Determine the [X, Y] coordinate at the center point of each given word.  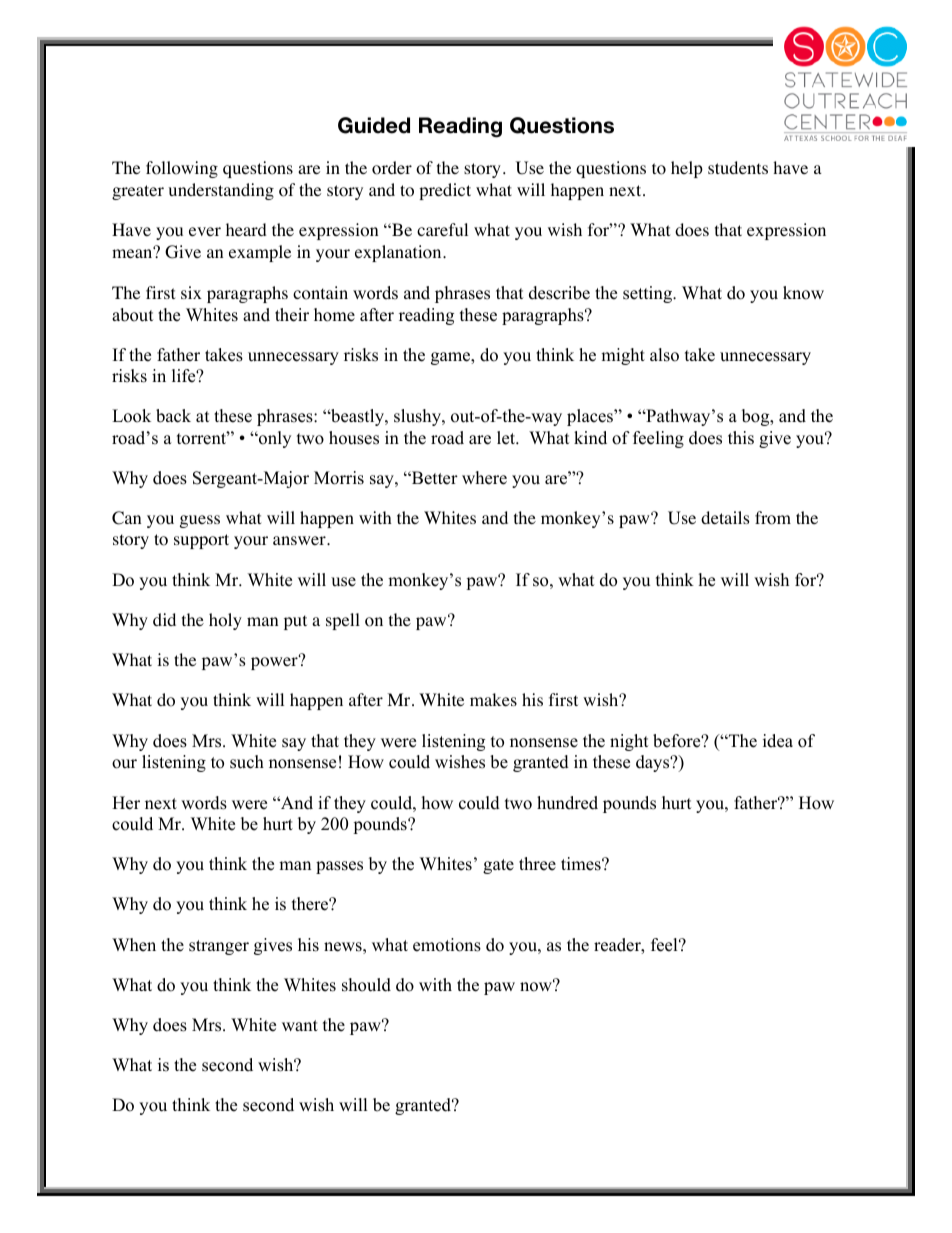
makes [493, 699]
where [484, 478]
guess [200, 521]
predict [445, 191]
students [738, 167]
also [664, 355]
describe [559, 293]
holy [225, 621]
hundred [567, 803]
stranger [219, 947]
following [182, 169]
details [725, 517]
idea [778, 741]
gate [498, 866]
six [191, 292]
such [247, 762]
